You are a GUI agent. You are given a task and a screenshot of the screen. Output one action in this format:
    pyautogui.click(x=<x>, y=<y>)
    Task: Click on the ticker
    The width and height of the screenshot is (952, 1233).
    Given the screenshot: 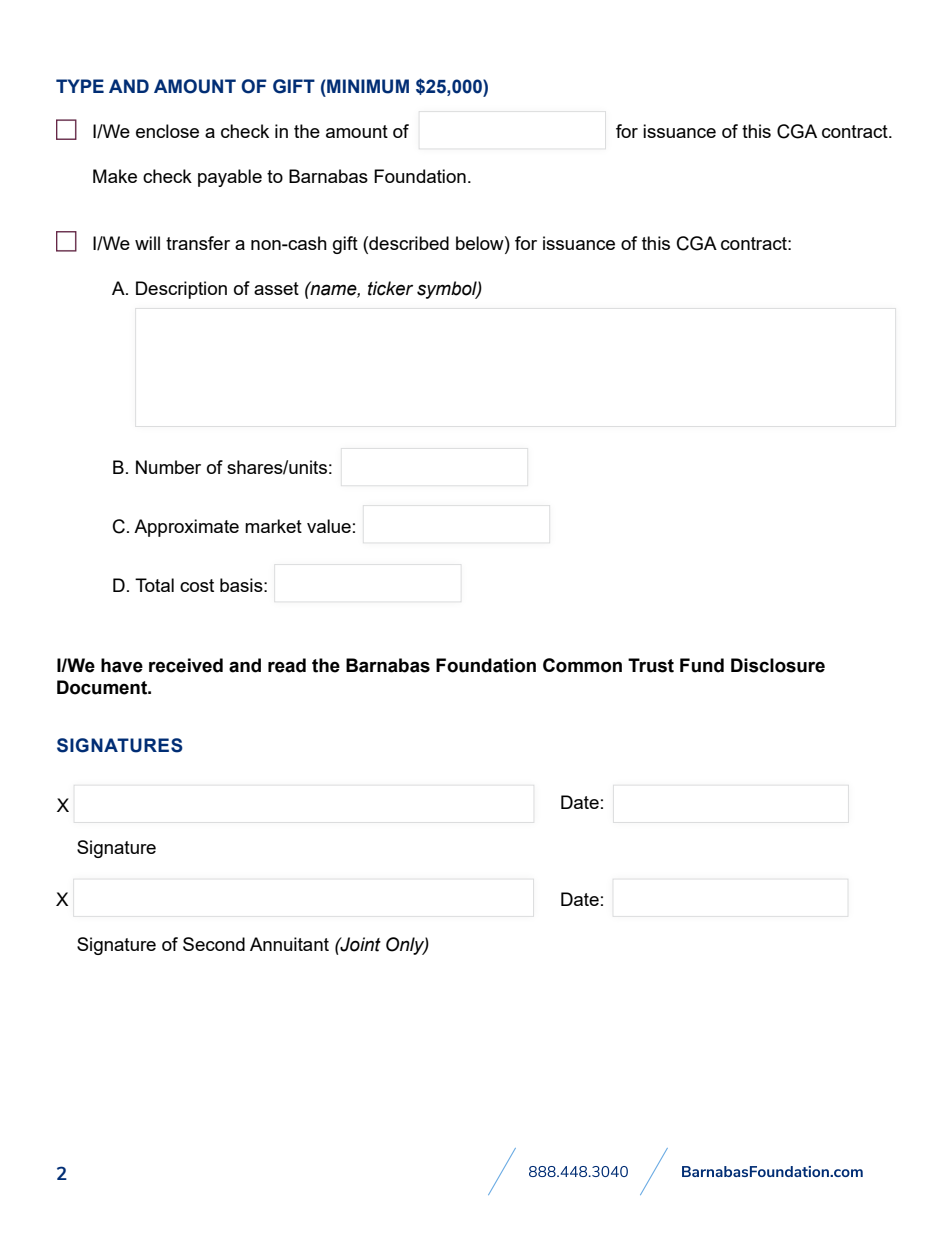 What is the action you would take?
    pyautogui.click(x=390, y=288)
